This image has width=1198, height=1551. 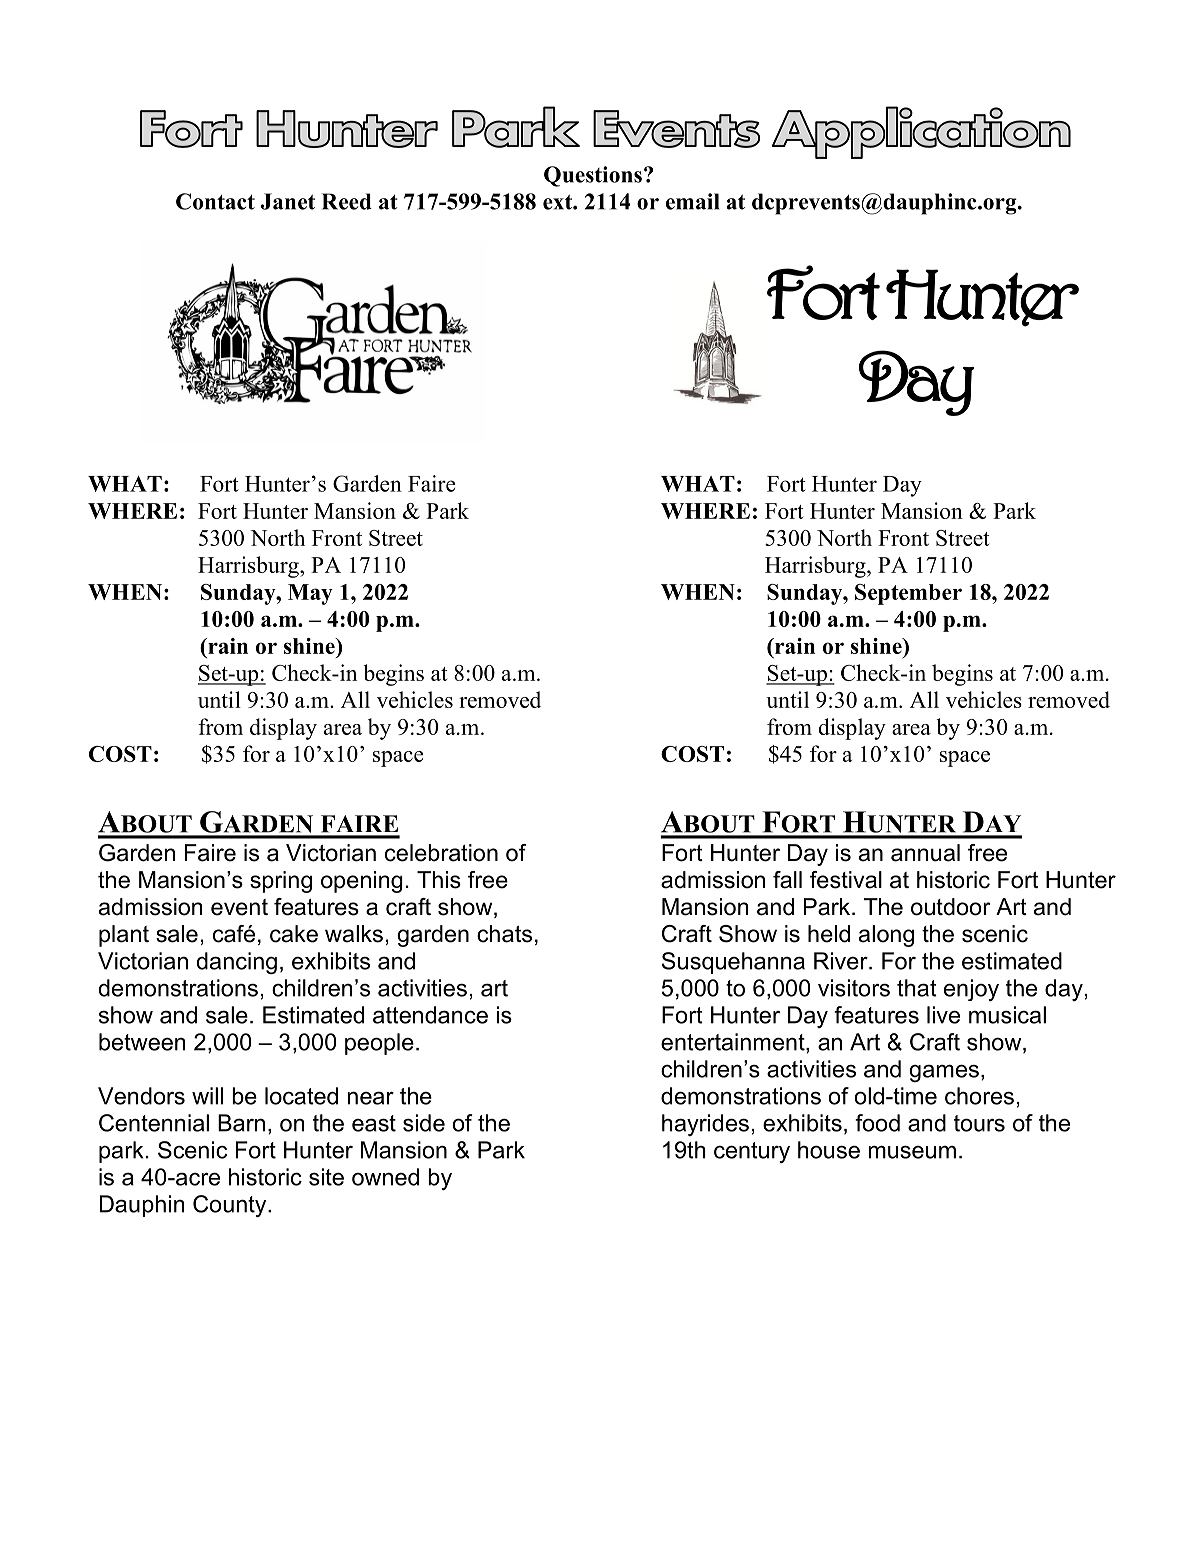 What do you see at coordinates (912, 1152) in the image?
I see `museum` at bounding box center [912, 1152].
